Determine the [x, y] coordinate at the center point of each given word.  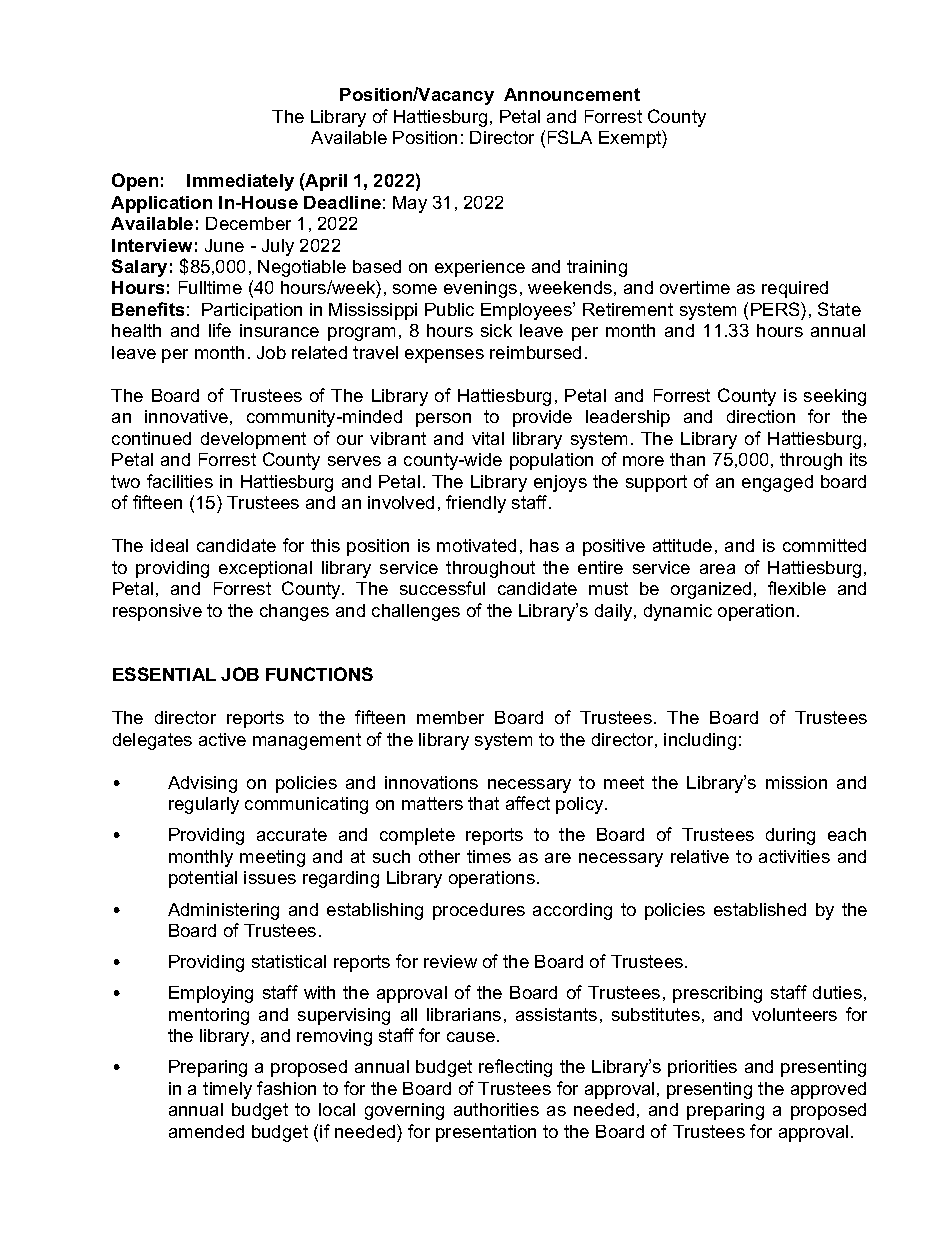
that [483, 803]
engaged [777, 483]
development [253, 440]
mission [796, 782]
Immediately [240, 182]
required [795, 289]
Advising [202, 784]
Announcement [572, 94]
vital [488, 438]
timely [227, 1090]
